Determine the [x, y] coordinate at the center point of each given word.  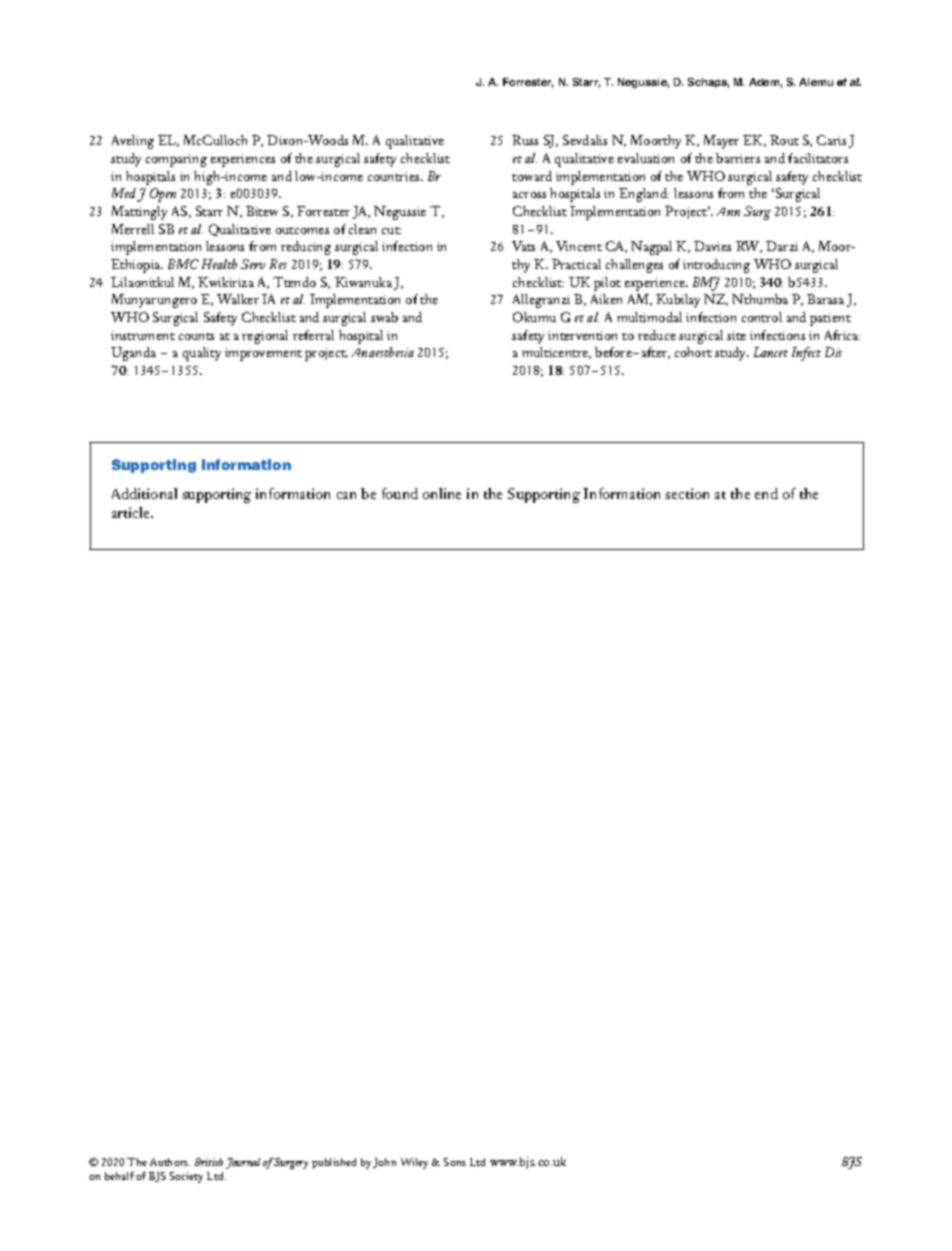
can [346, 495]
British [209, 1162]
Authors [170, 1162]
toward [532, 176]
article [132, 512]
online [442, 493]
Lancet [771, 352]
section [687, 493]
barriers [738, 158]
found [400, 493]
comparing [176, 160]
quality [202, 354]
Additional [144, 493]
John [384, 1163]
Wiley [414, 1163]
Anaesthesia [383, 352]
